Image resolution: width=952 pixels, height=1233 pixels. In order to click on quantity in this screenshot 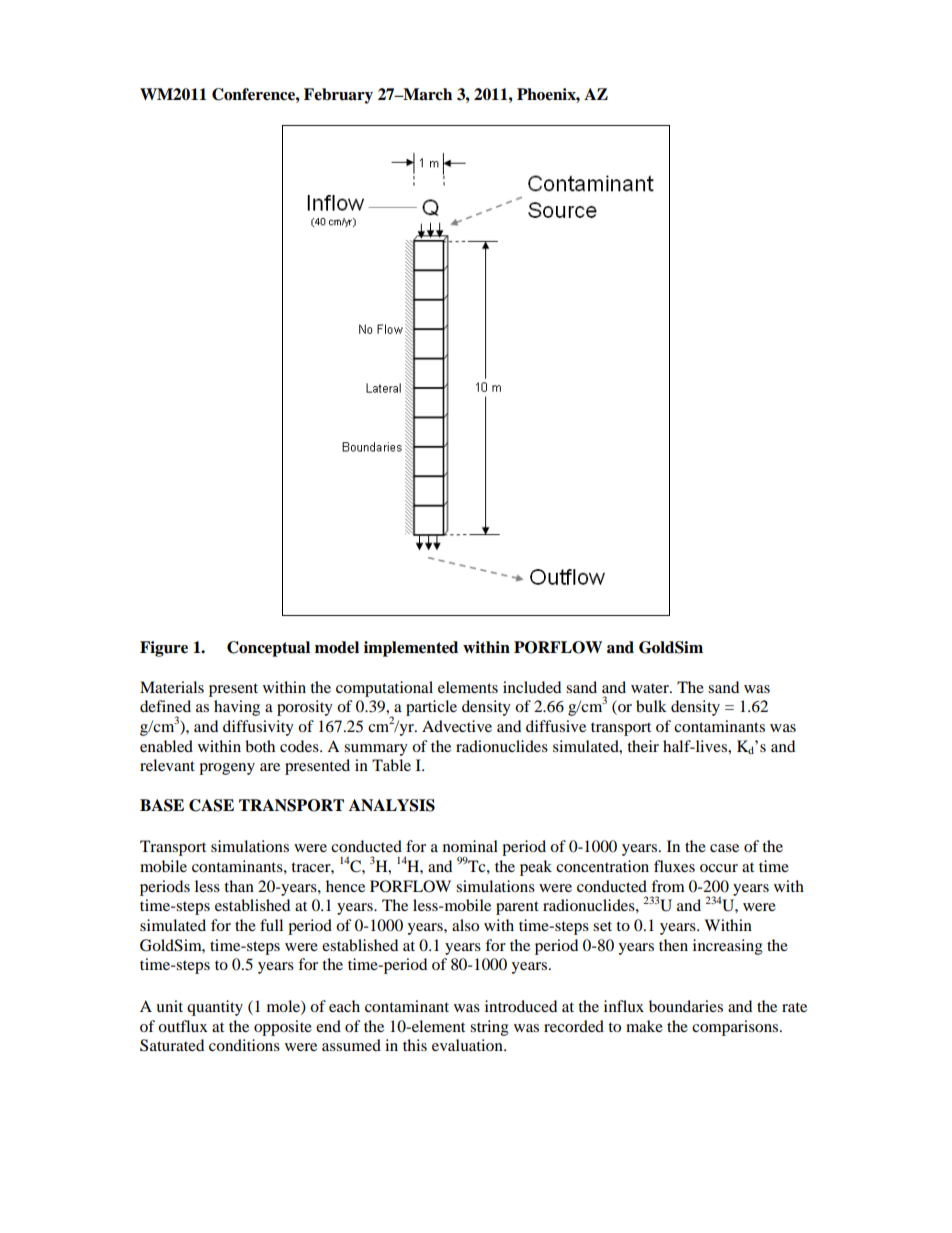, I will do `click(215, 1008)`.
